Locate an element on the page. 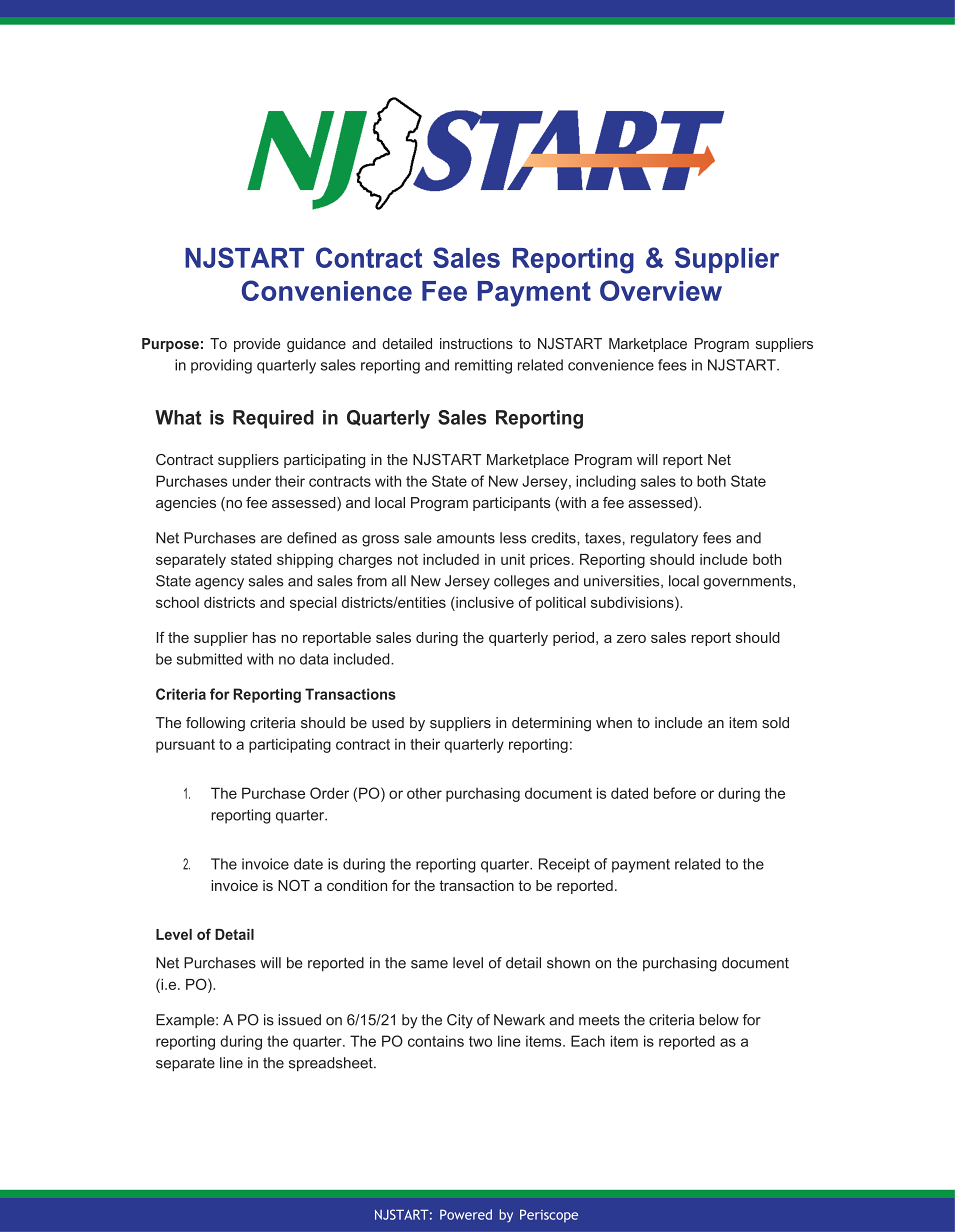 This document has height=1232, width=955. governments is located at coordinates (748, 583).
